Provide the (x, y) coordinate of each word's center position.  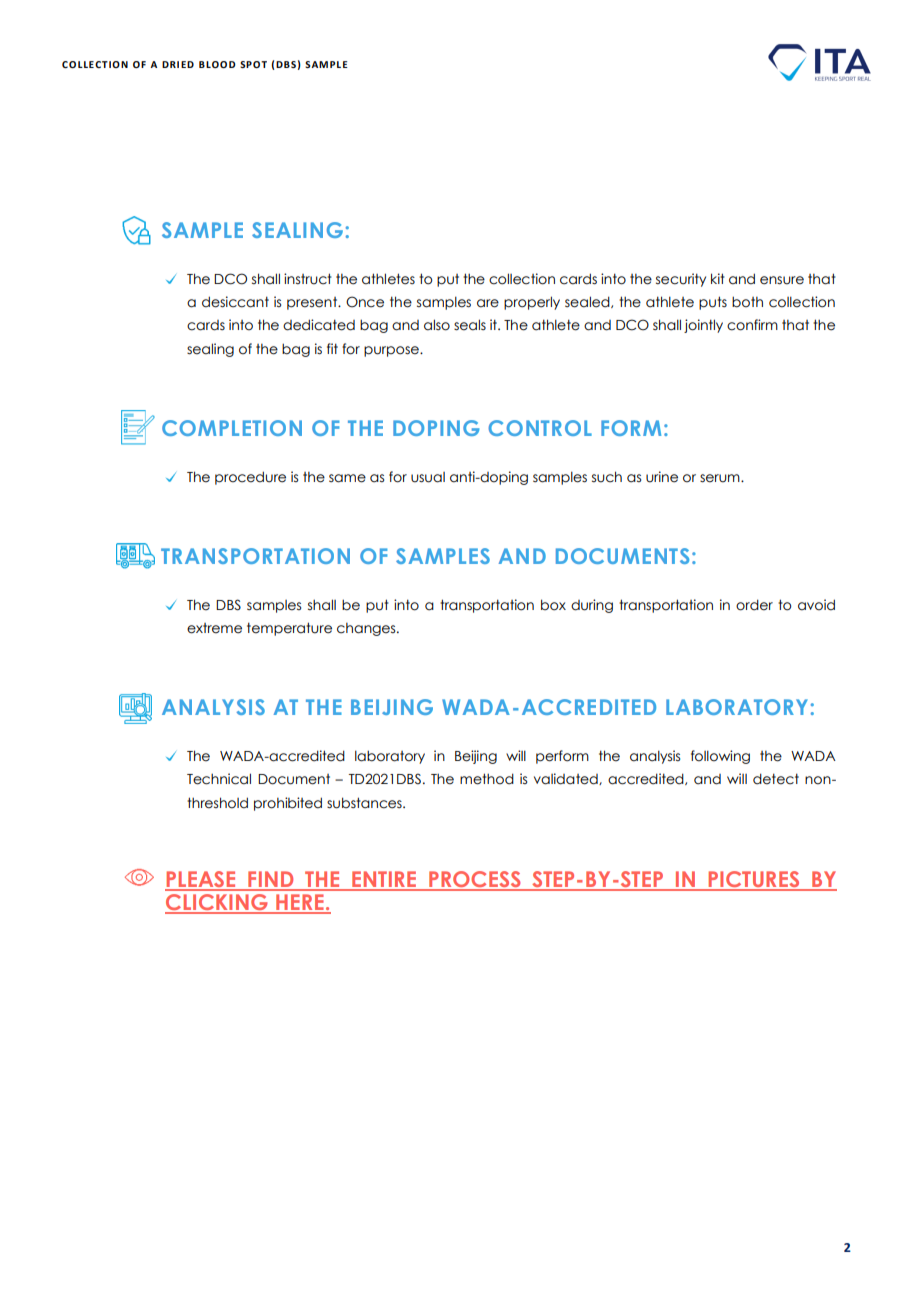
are (488, 303)
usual (428, 477)
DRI (170, 64)
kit (718, 278)
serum (721, 478)
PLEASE (201, 880)
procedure (250, 478)
